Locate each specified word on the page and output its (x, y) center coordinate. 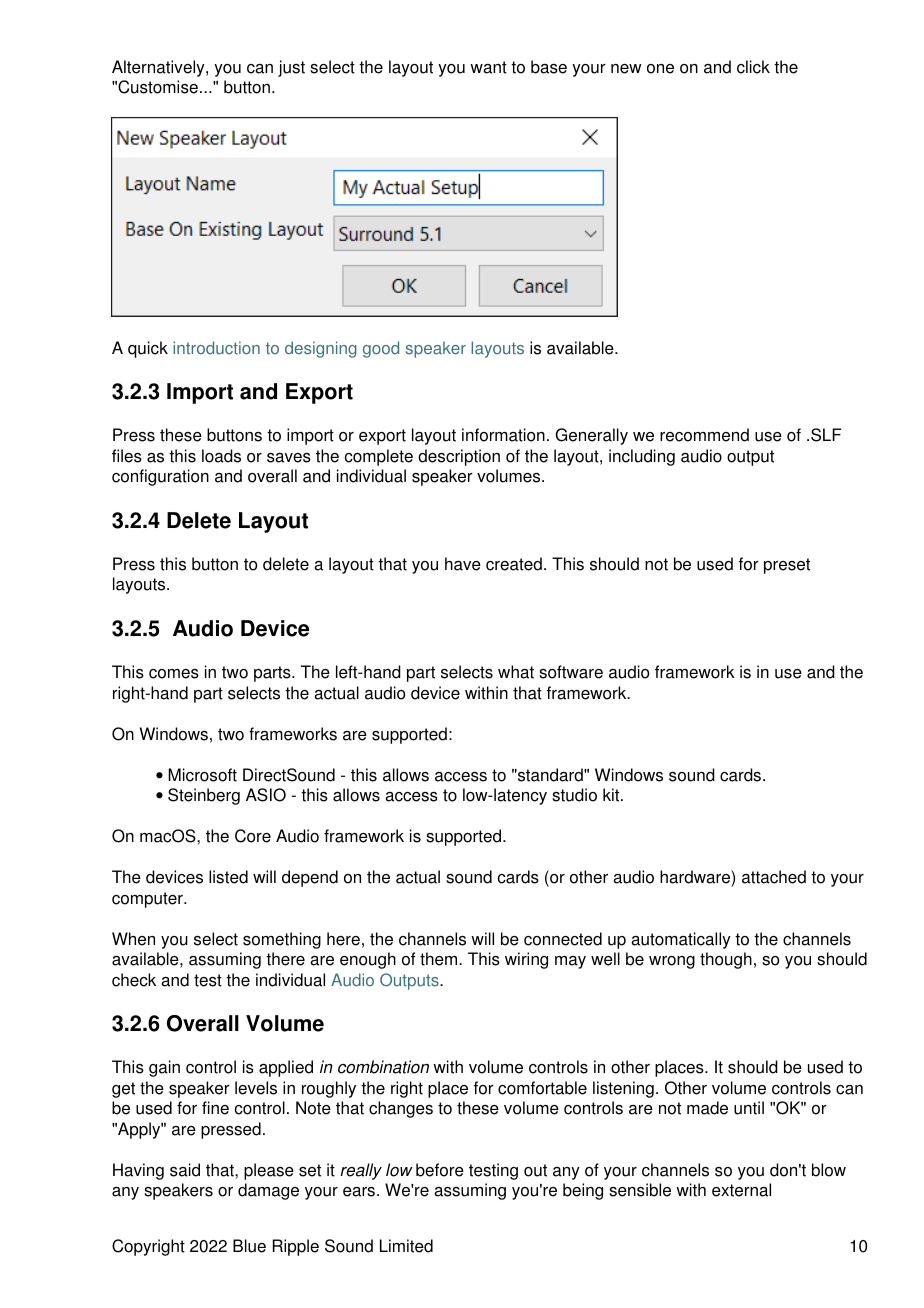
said (185, 1170)
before (440, 1170)
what (516, 672)
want (488, 67)
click (753, 67)
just (291, 68)
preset (787, 566)
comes (174, 674)
